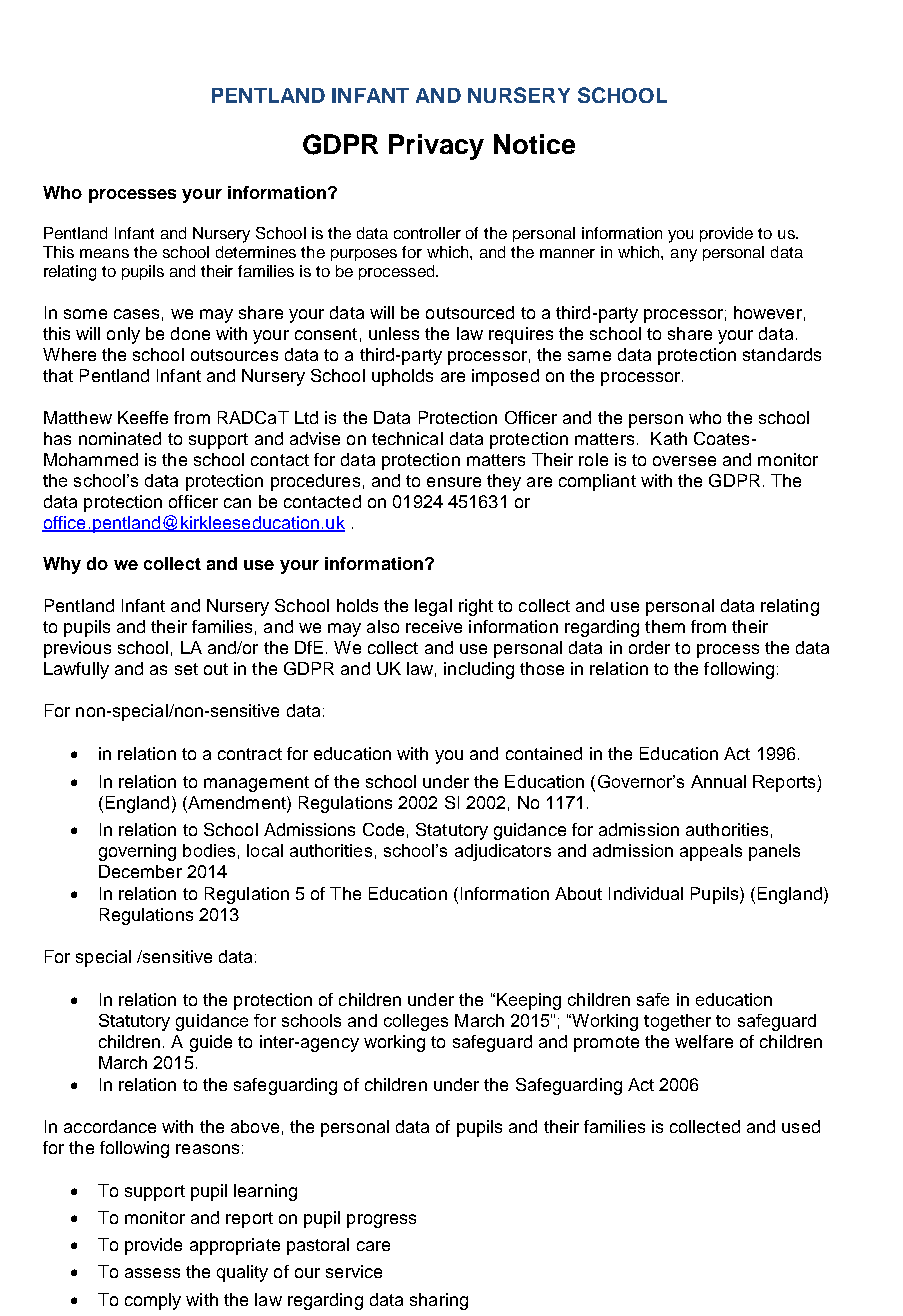 The image size is (903, 1316). I want to click on appeals, so click(711, 852).
